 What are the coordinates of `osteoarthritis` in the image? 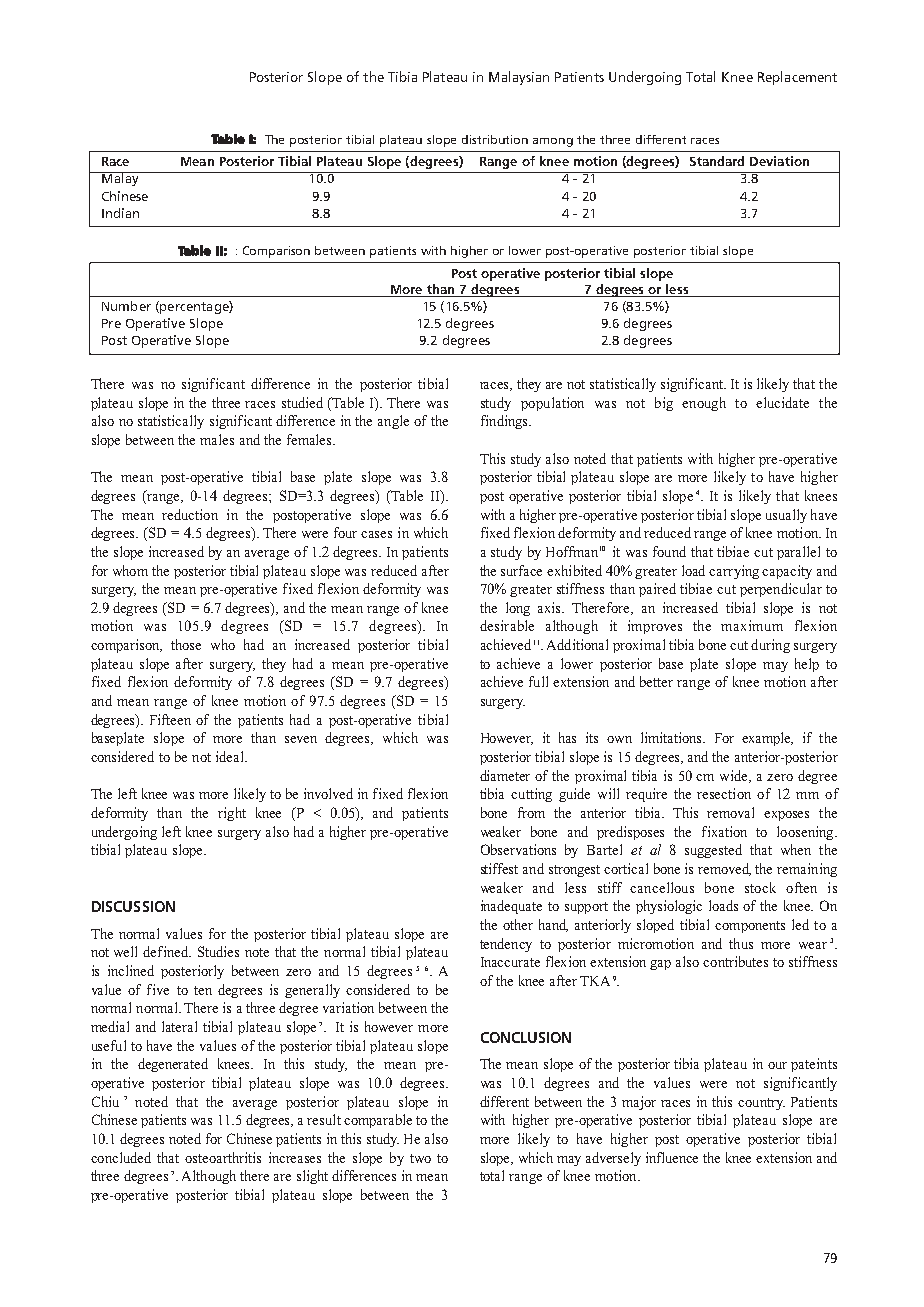 It's located at (223, 1157).
